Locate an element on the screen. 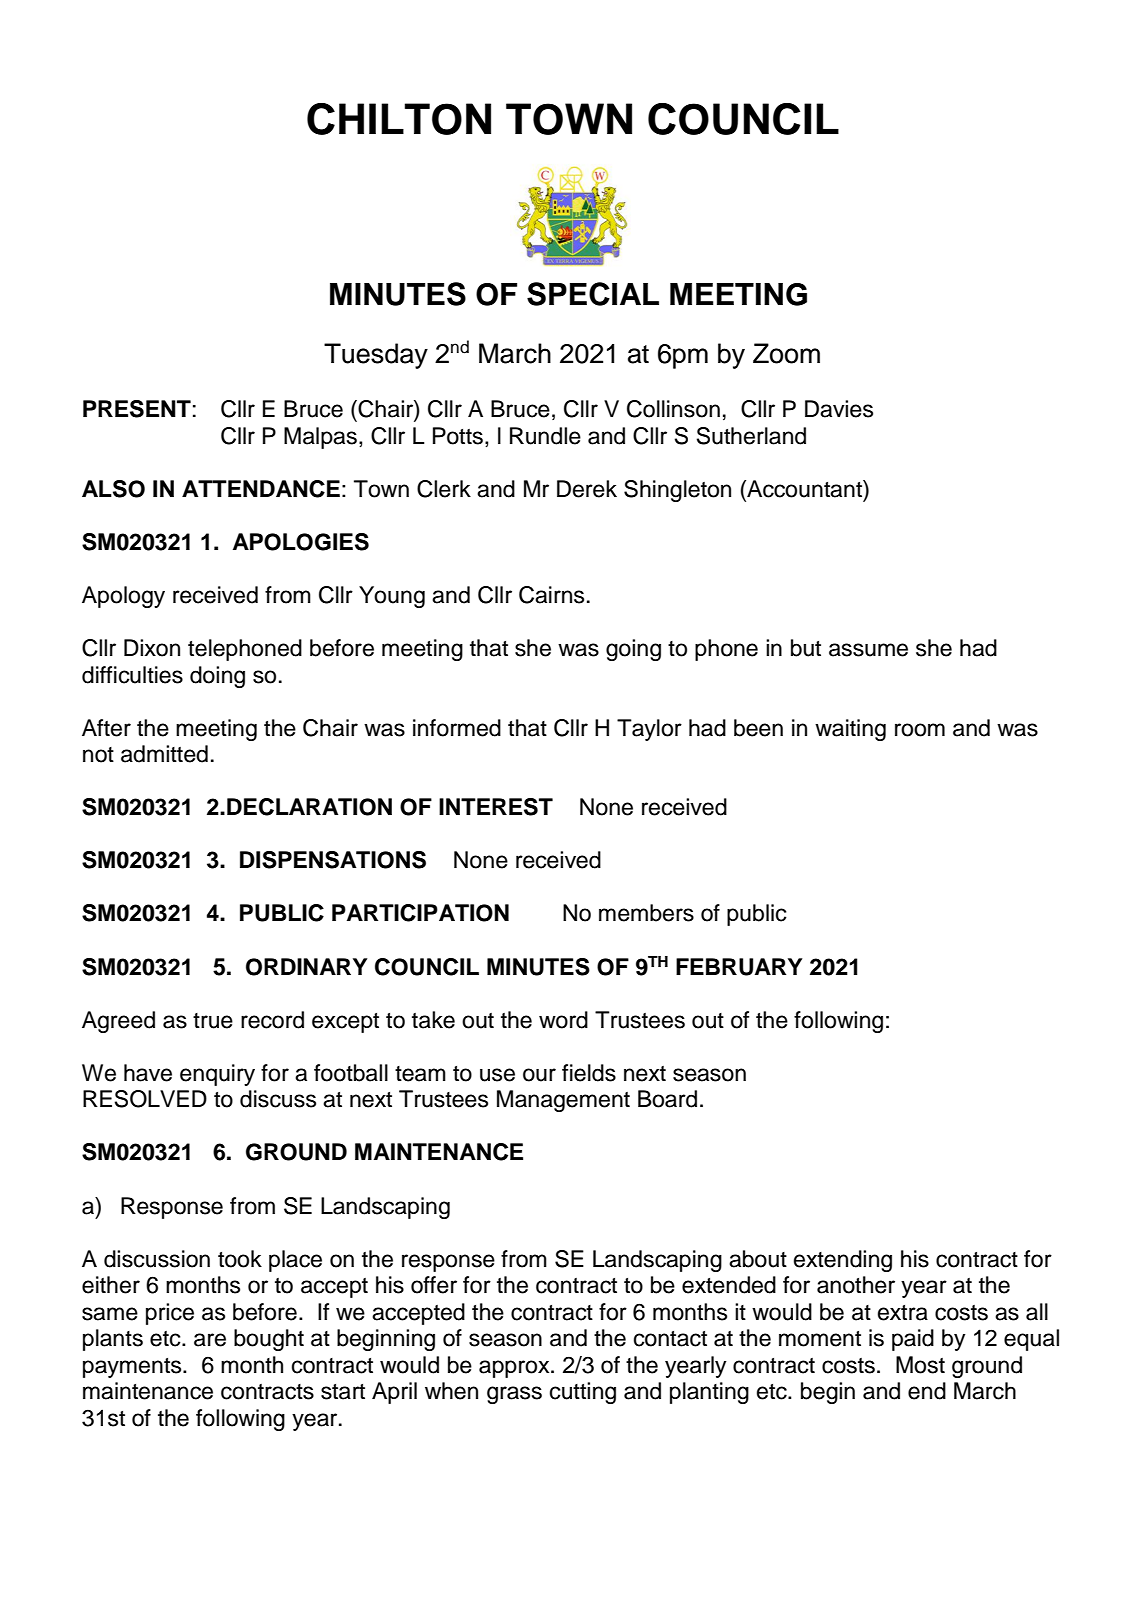  Most is located at coordinates (920, 1365).
